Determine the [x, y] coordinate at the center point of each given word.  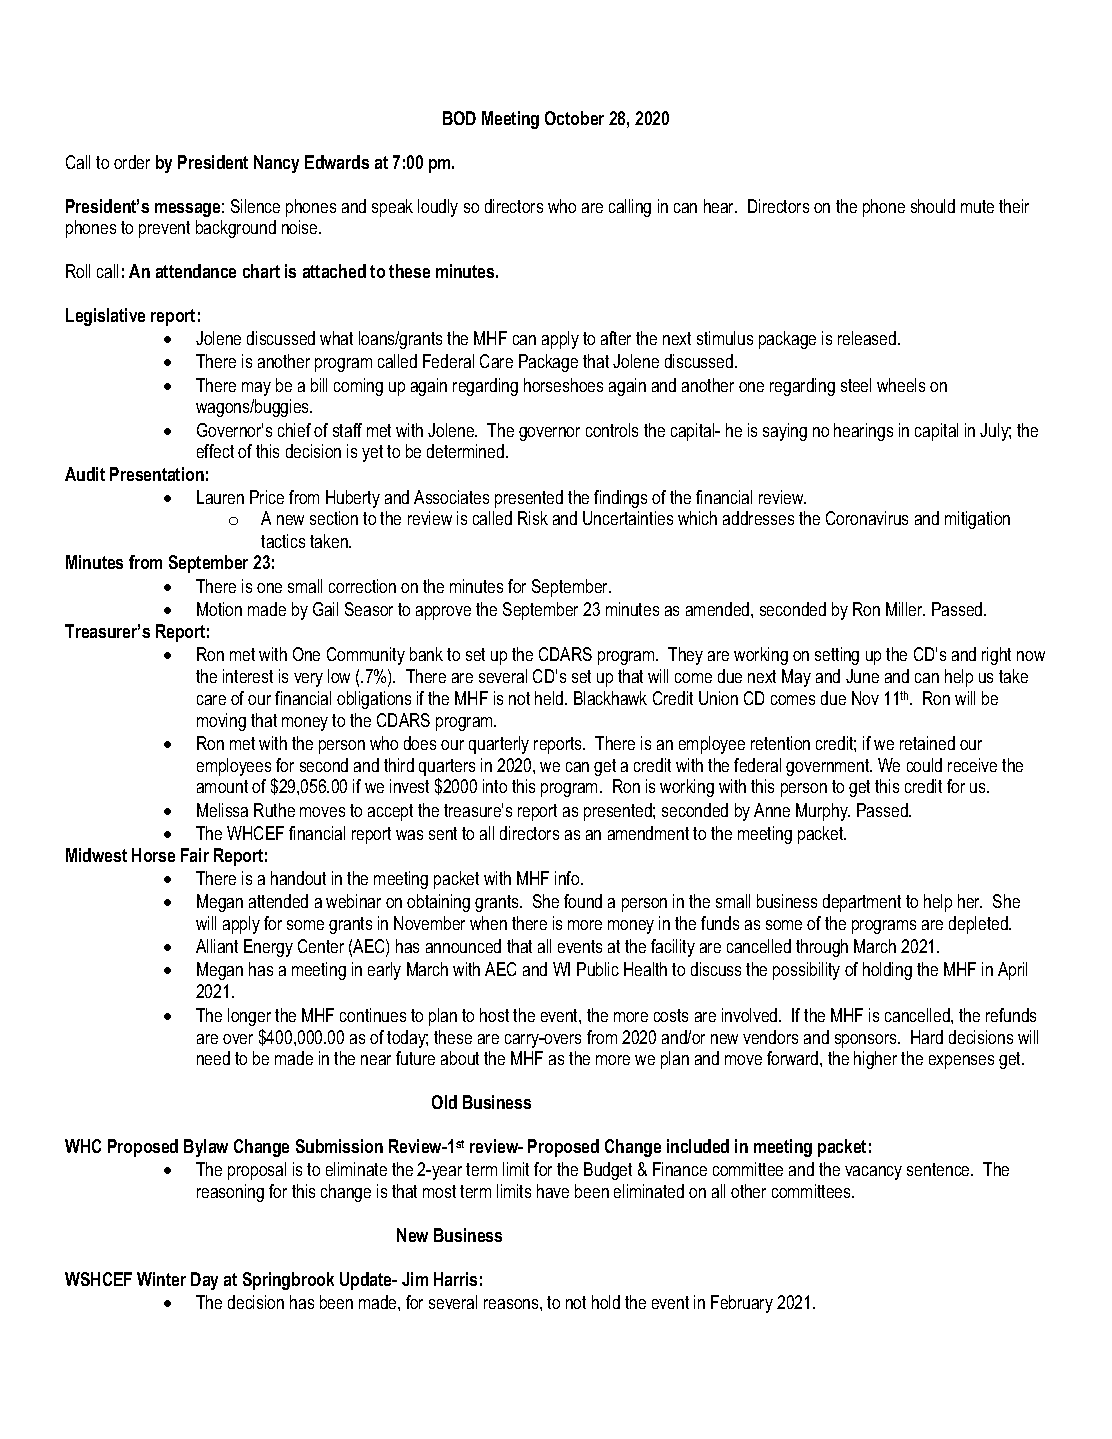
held [550, 698]
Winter [161, 1279]
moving [221, 722]
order [132, 162]
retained [927, 743]
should [933, 206]
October [574, 118]
